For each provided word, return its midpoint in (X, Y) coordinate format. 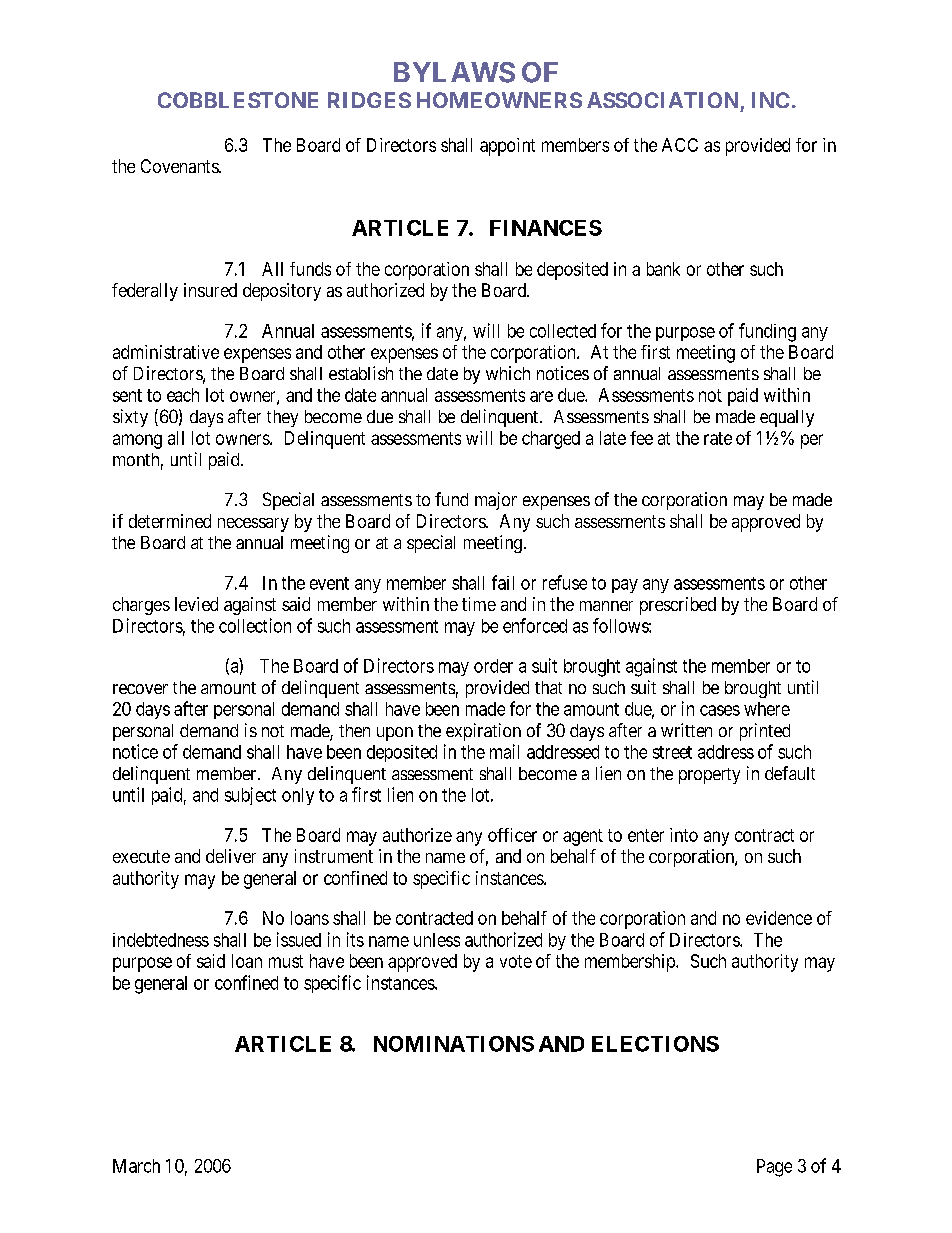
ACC (680, 145)
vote (516, 961)
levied (196, 604)
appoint (507, 147)
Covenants (180, 166)
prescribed (678, 606)
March (136, 1166)
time (479, 604)
